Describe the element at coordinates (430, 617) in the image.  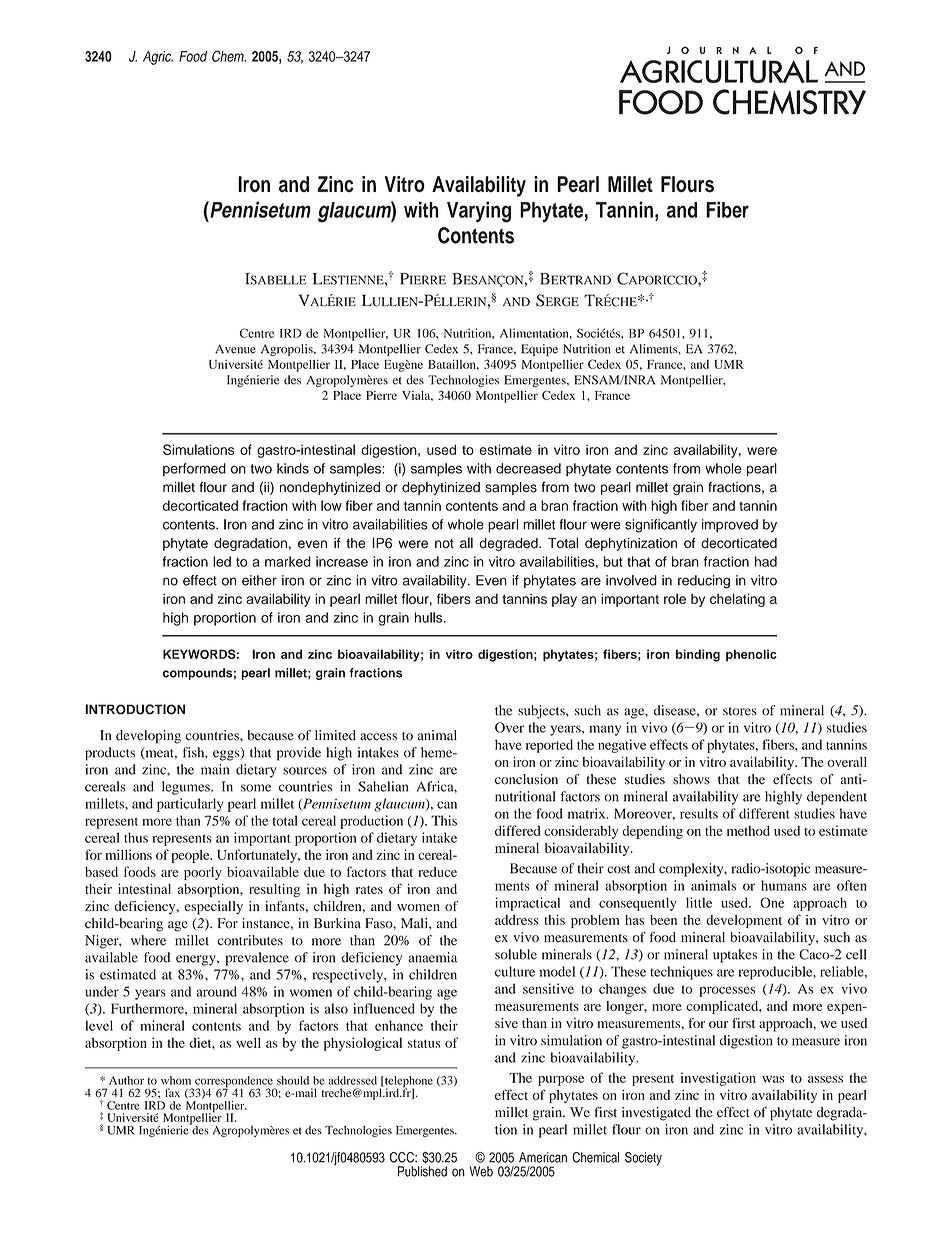
I see `hulls` at that location.
